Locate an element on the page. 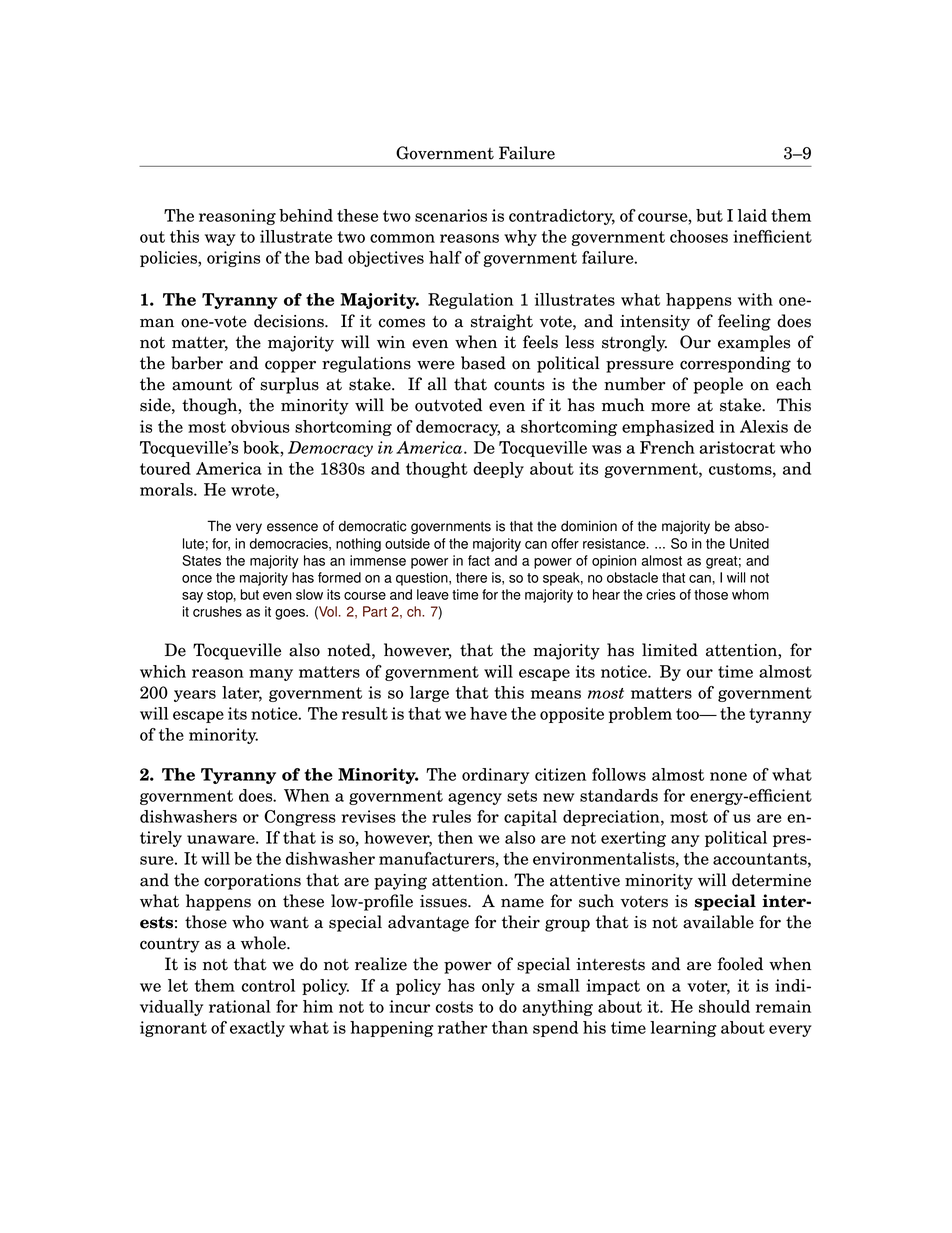 Image resolution: width=952 pixels, height=1233 pixels. should is located at coordinates (724, 1006).
